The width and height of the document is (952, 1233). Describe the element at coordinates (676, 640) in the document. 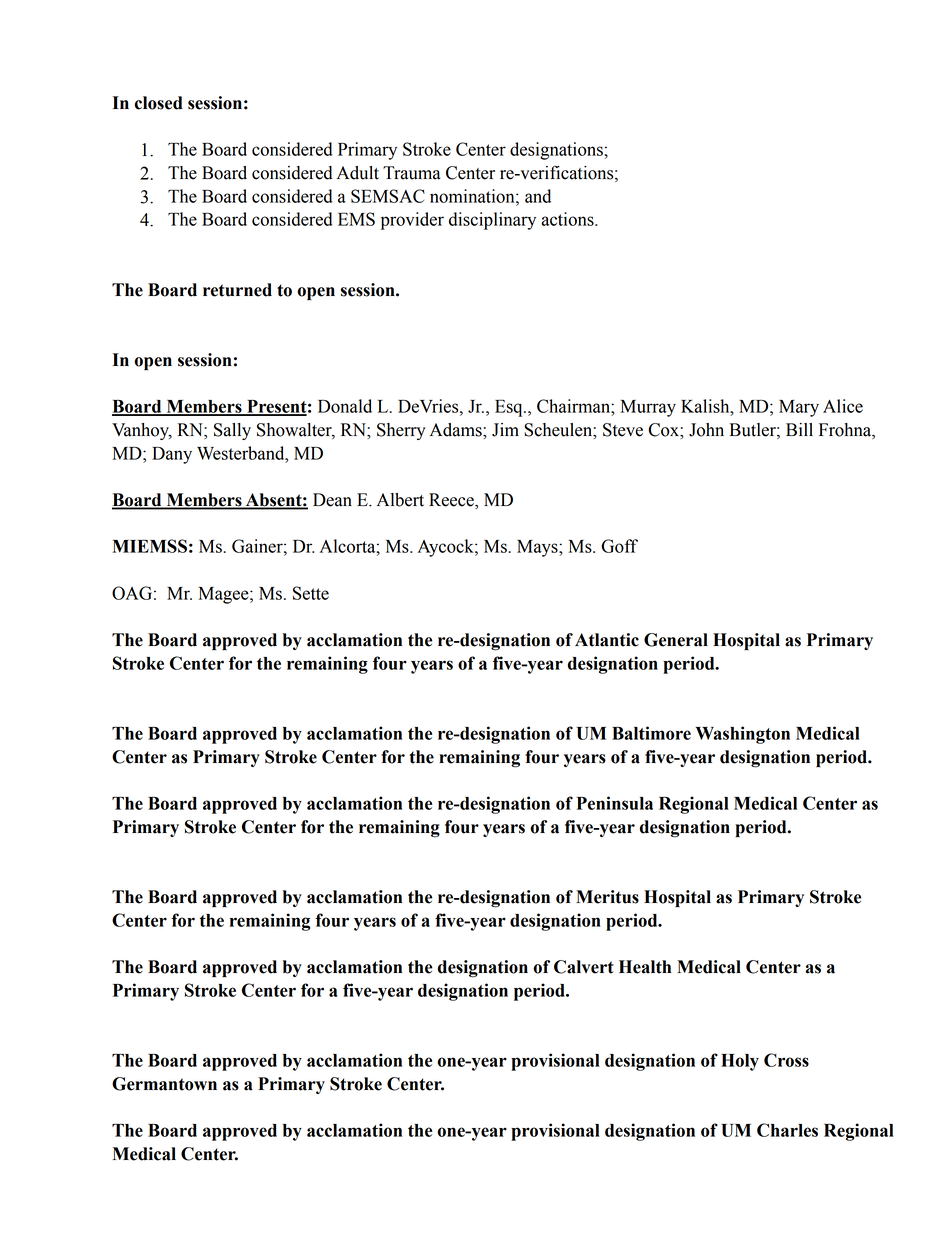

I see `General` at that location.
